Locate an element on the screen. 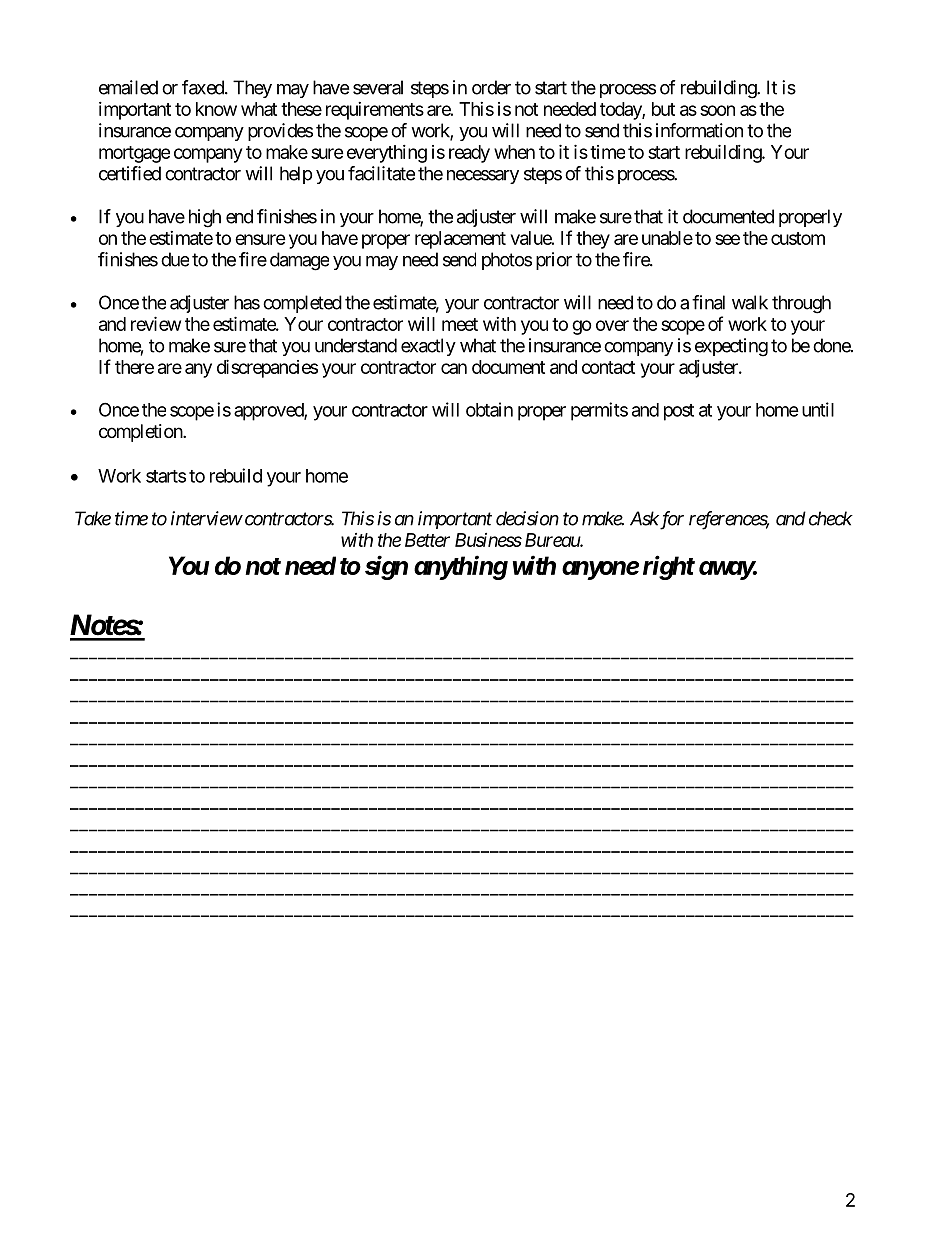  right is located at coordinates (669, 567).
